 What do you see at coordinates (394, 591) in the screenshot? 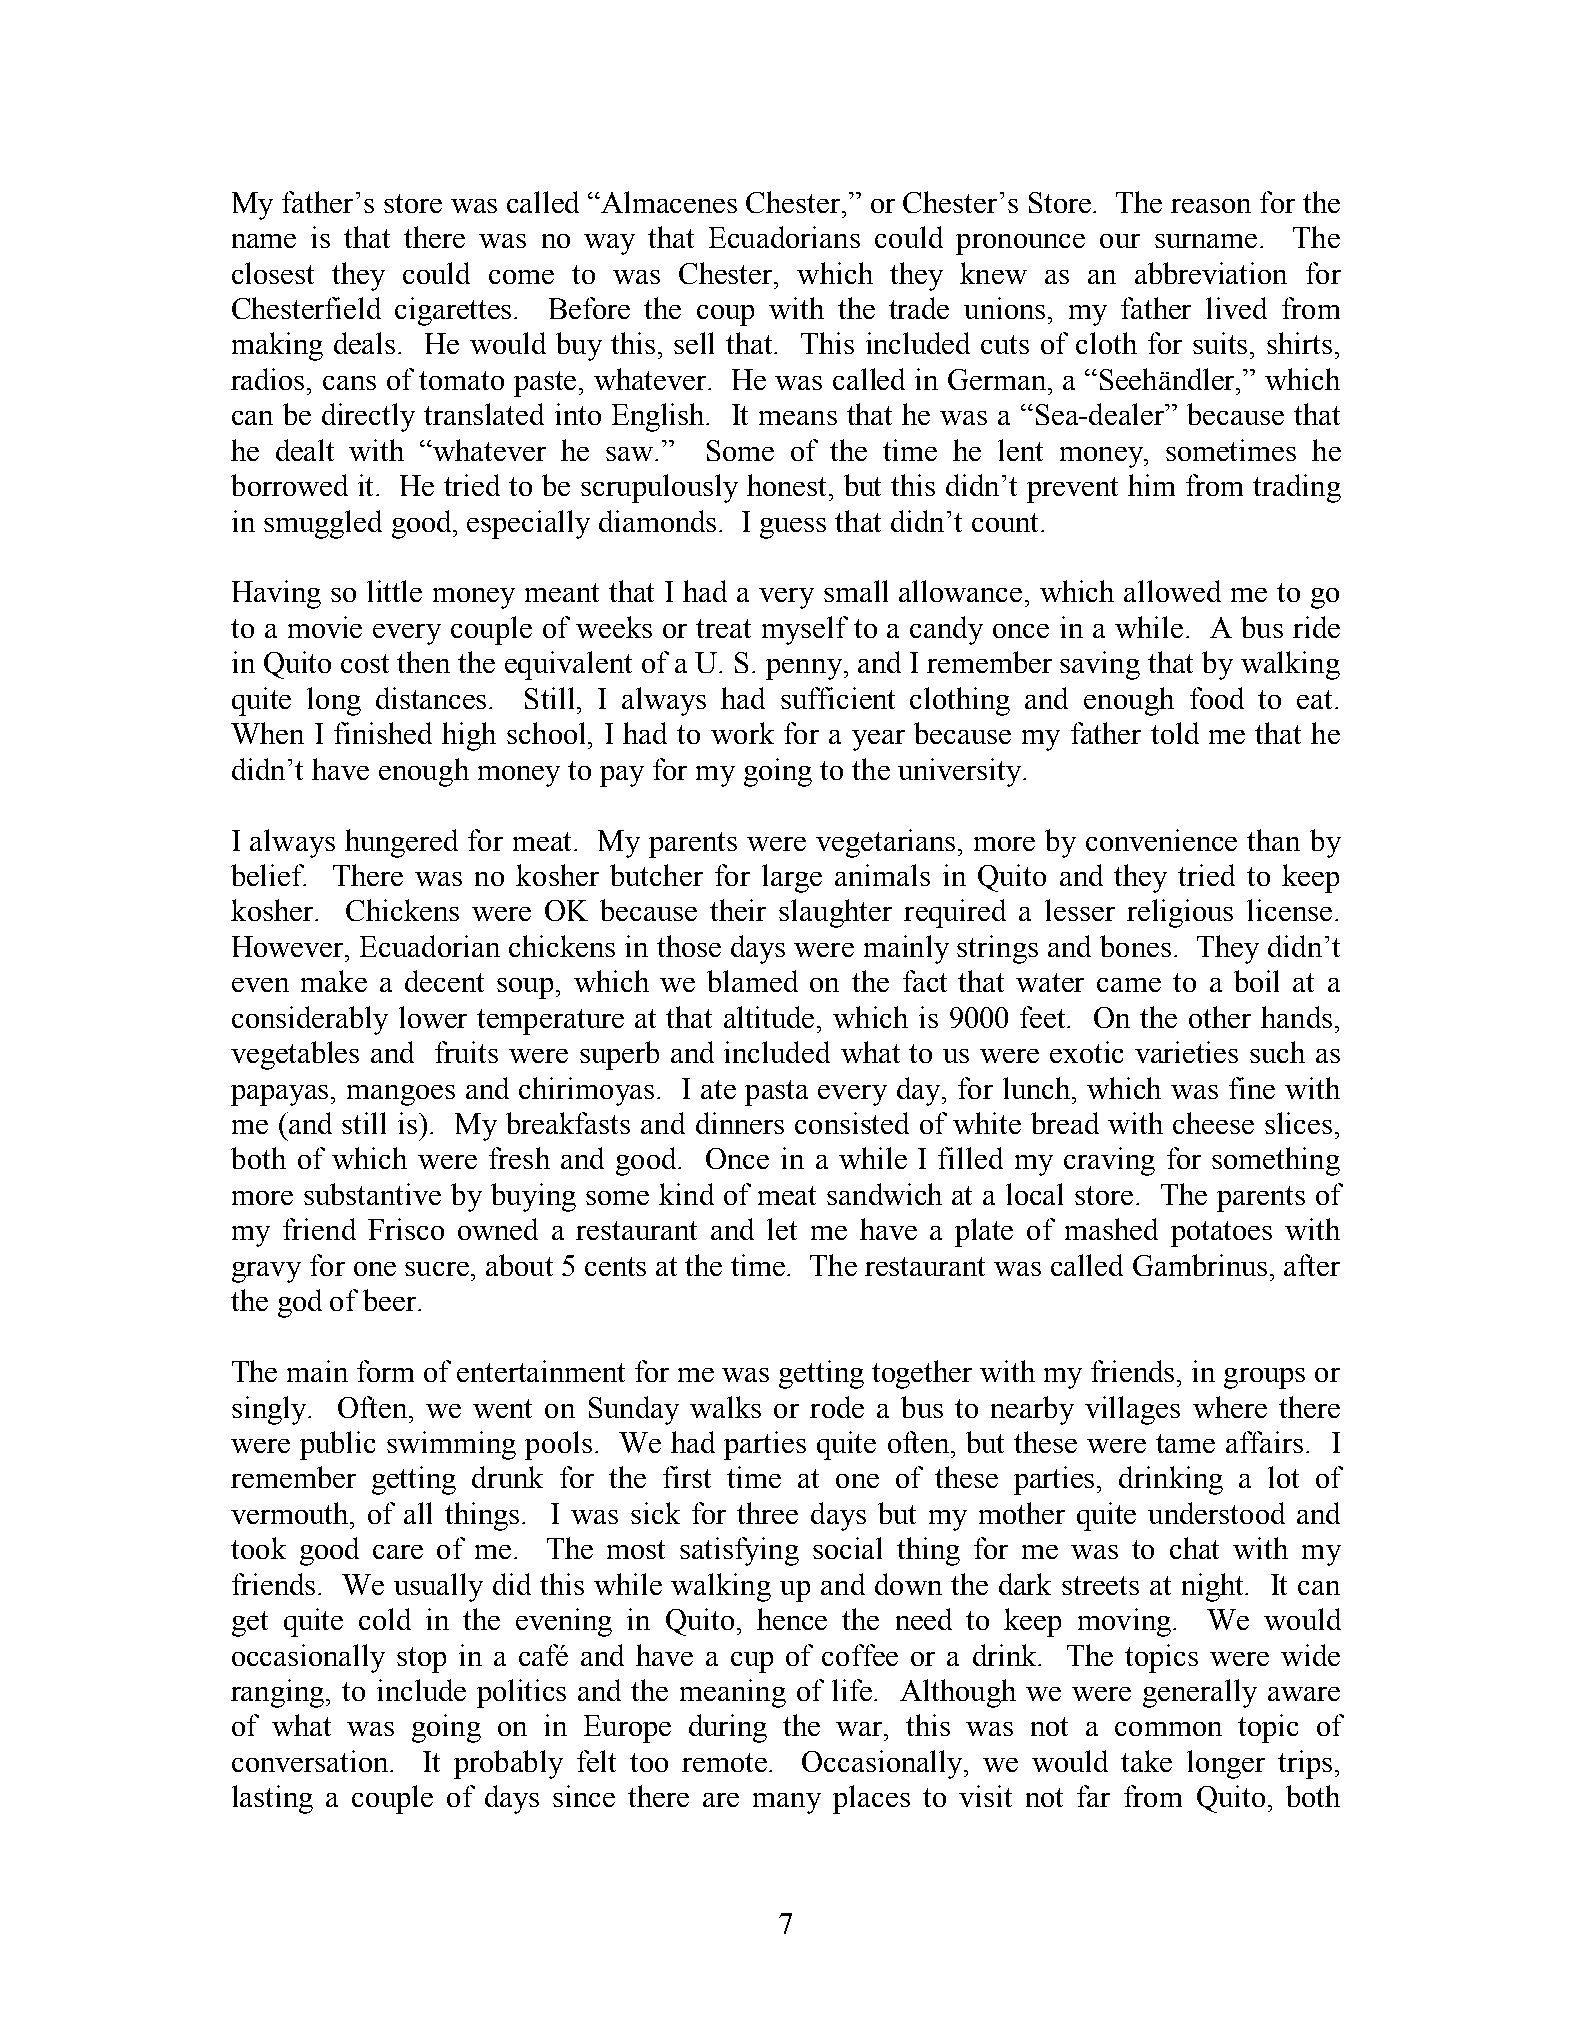
I see `little` at bounding box center [394, 591].
